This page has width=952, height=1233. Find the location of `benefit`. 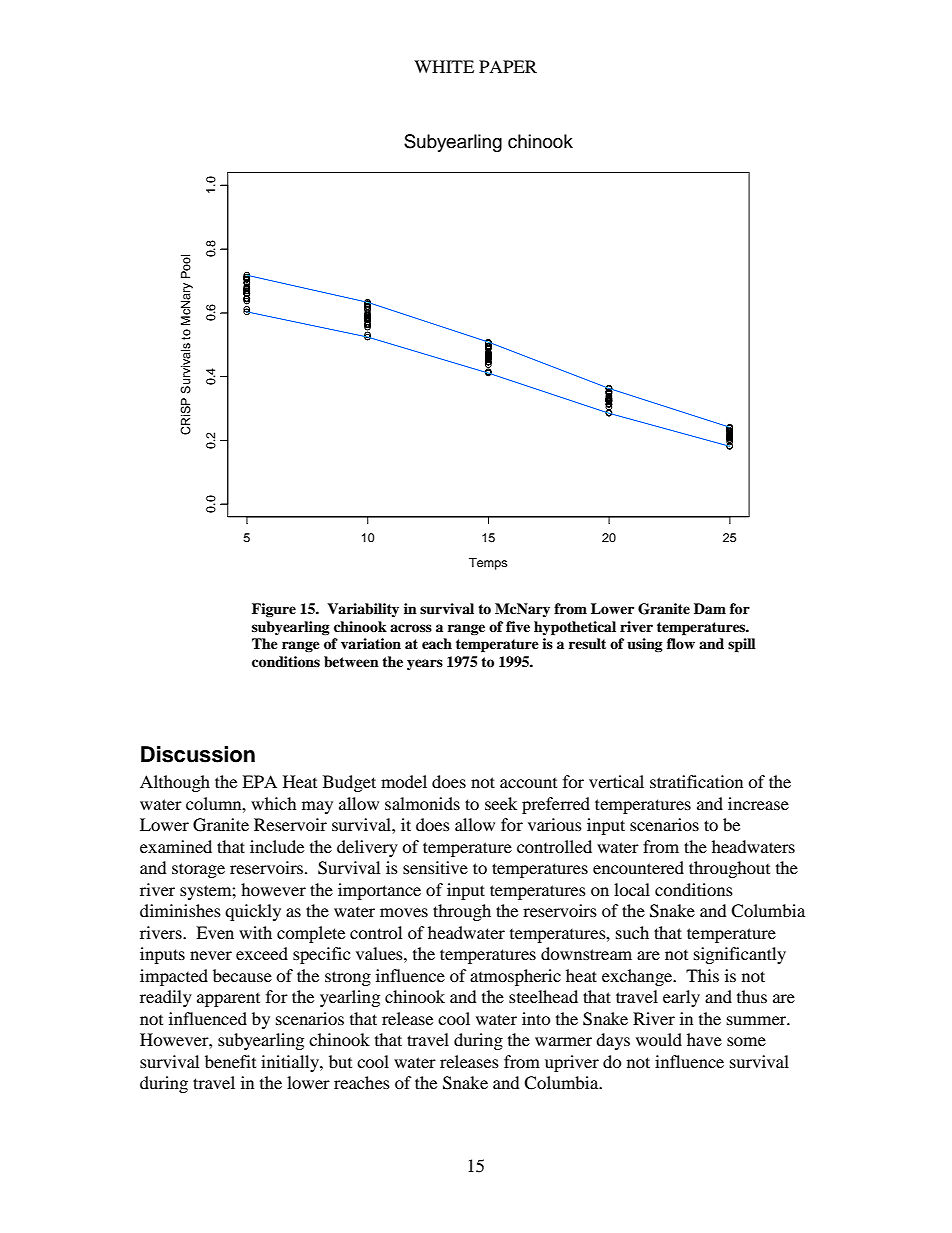

benefit is located at coordinates (230, 1061).
